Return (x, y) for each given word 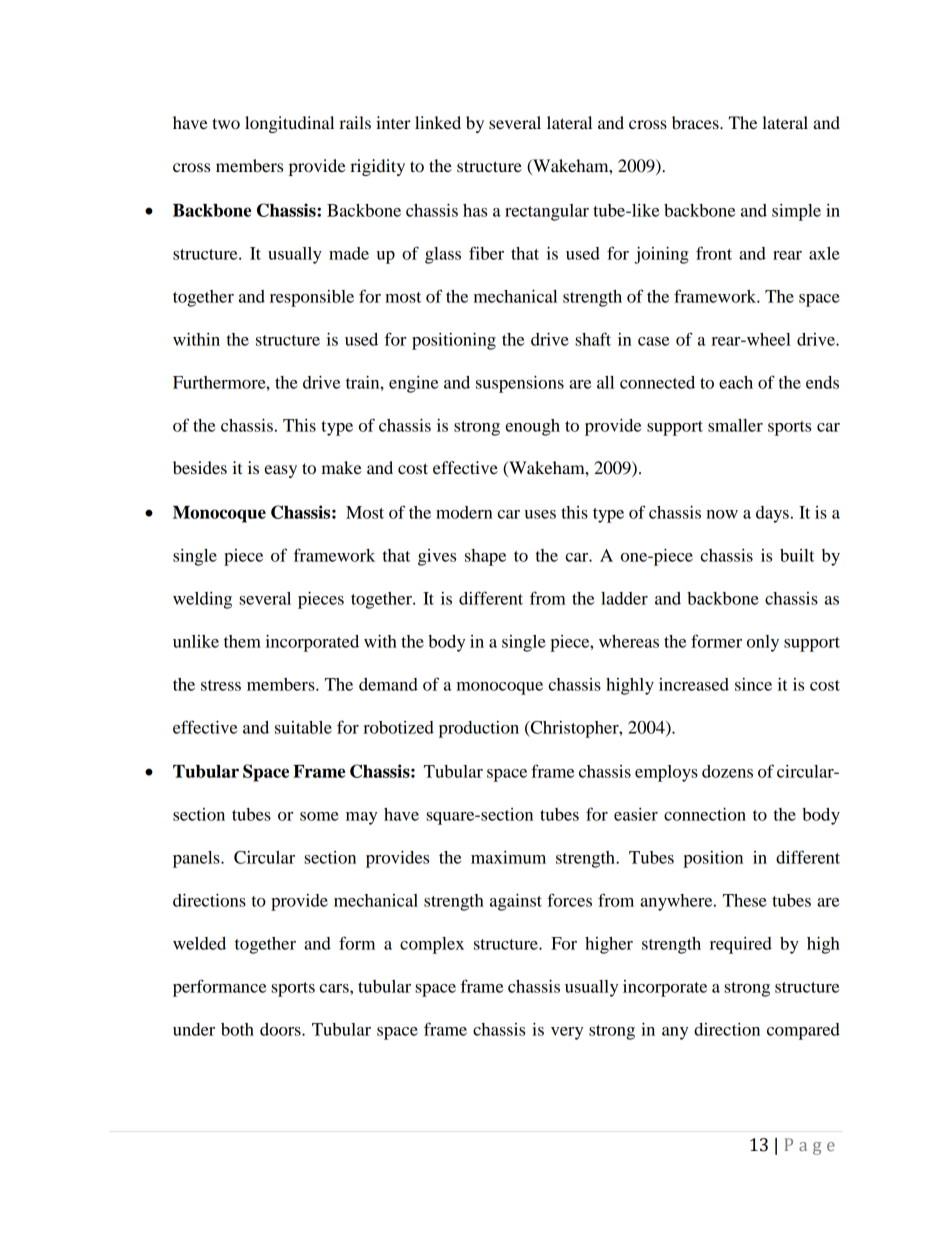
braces (696, 122)
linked (438, 122)
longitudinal (289, 124)
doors (281, 1029)
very (567, 1033)
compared (803, 1031)
